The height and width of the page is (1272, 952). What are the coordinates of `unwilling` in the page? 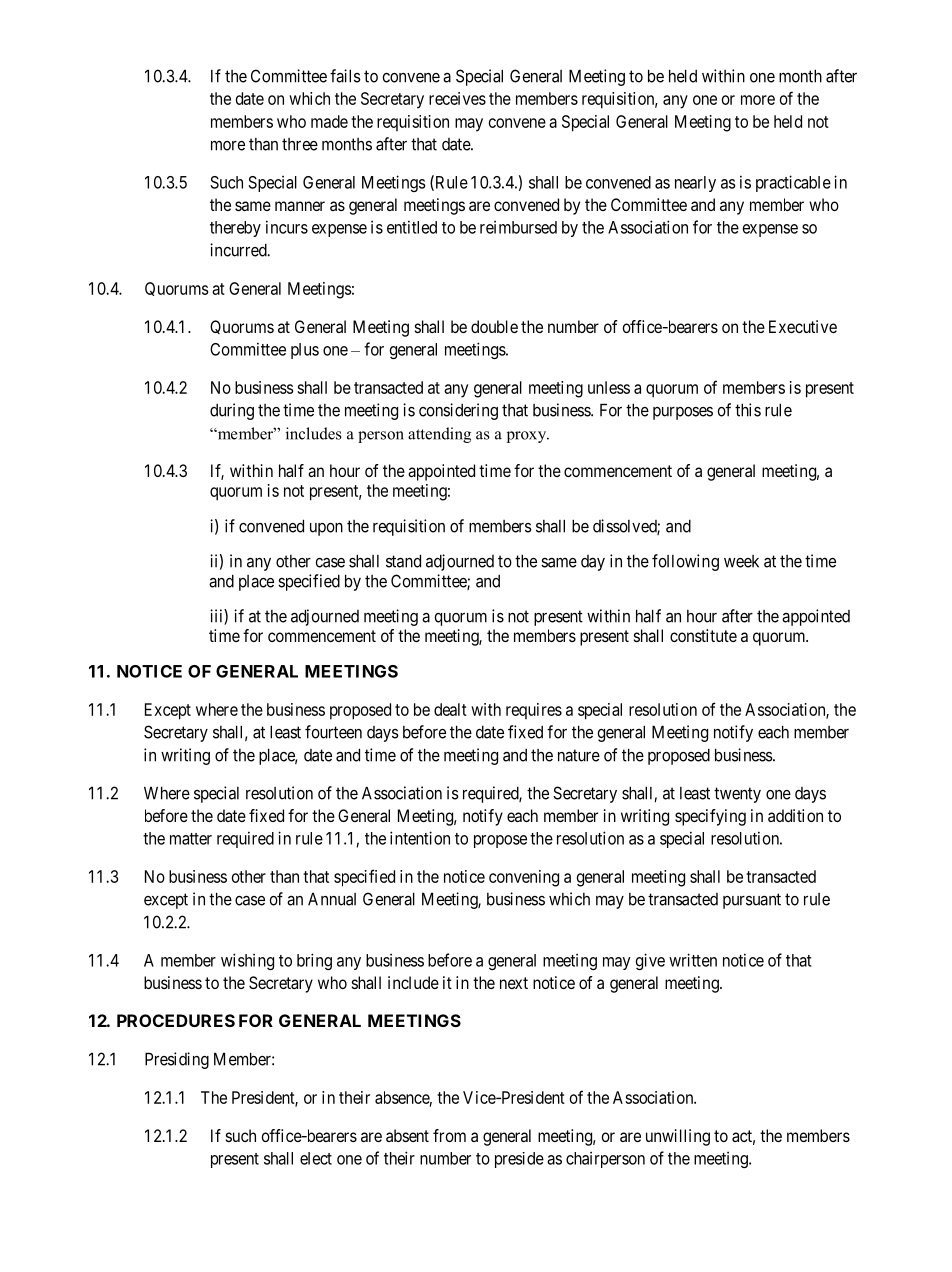 It's located at (678, 1137).
